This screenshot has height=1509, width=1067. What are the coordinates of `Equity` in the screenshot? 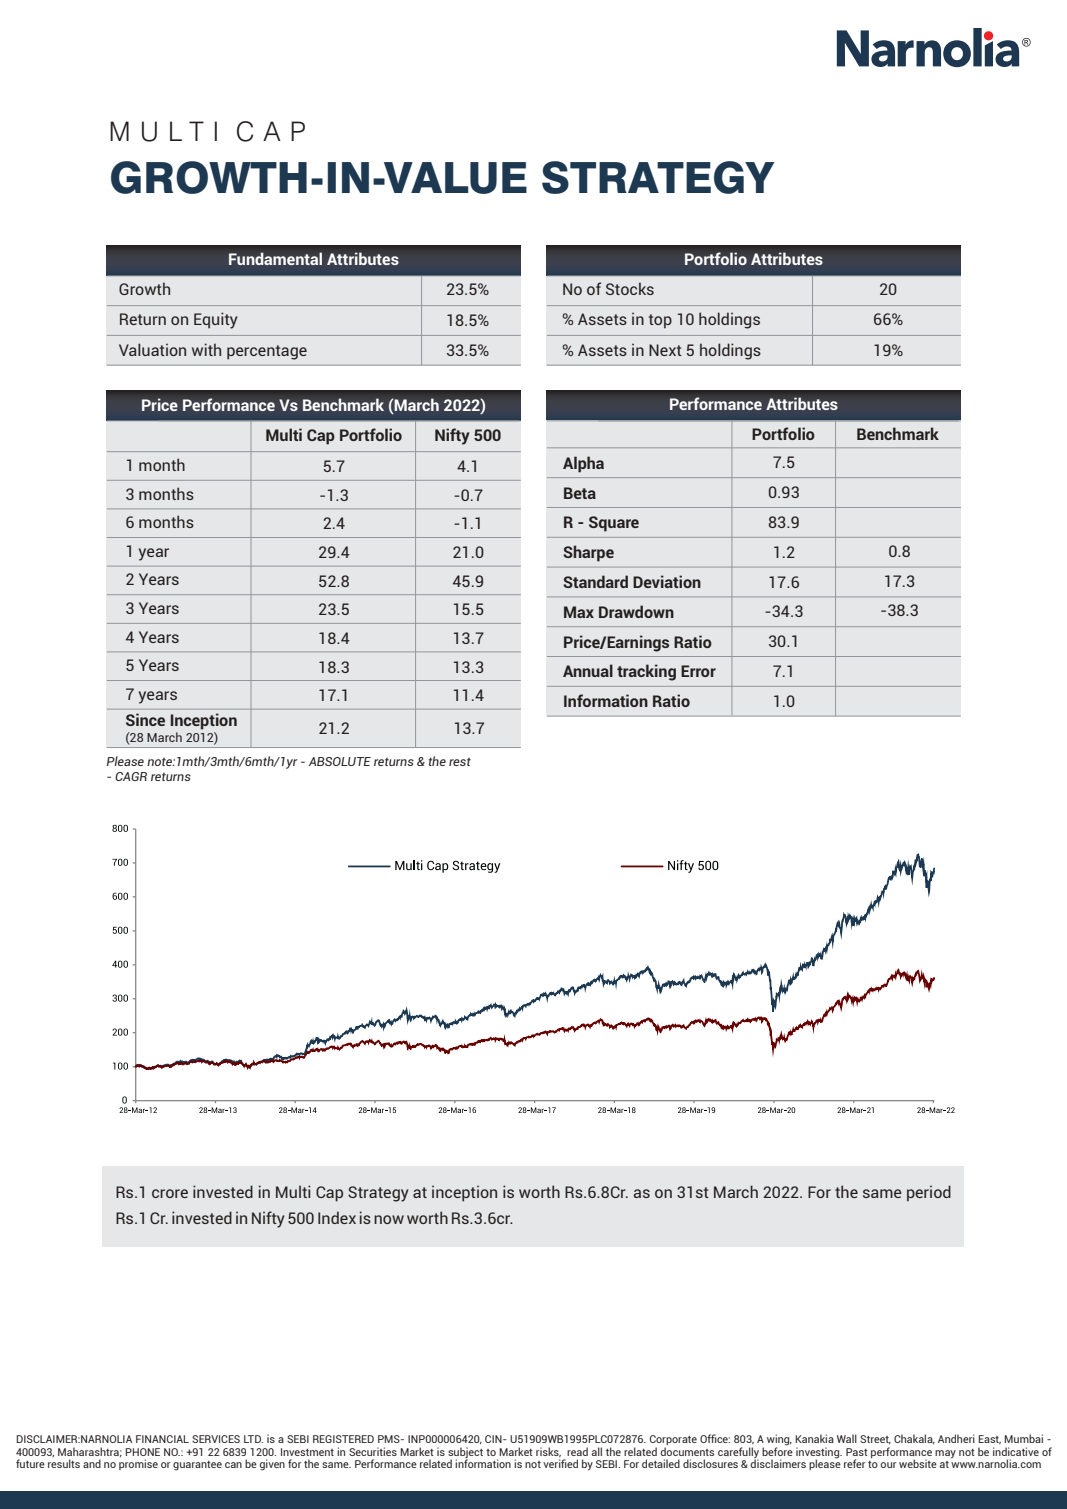 It's located at (216, 320).
